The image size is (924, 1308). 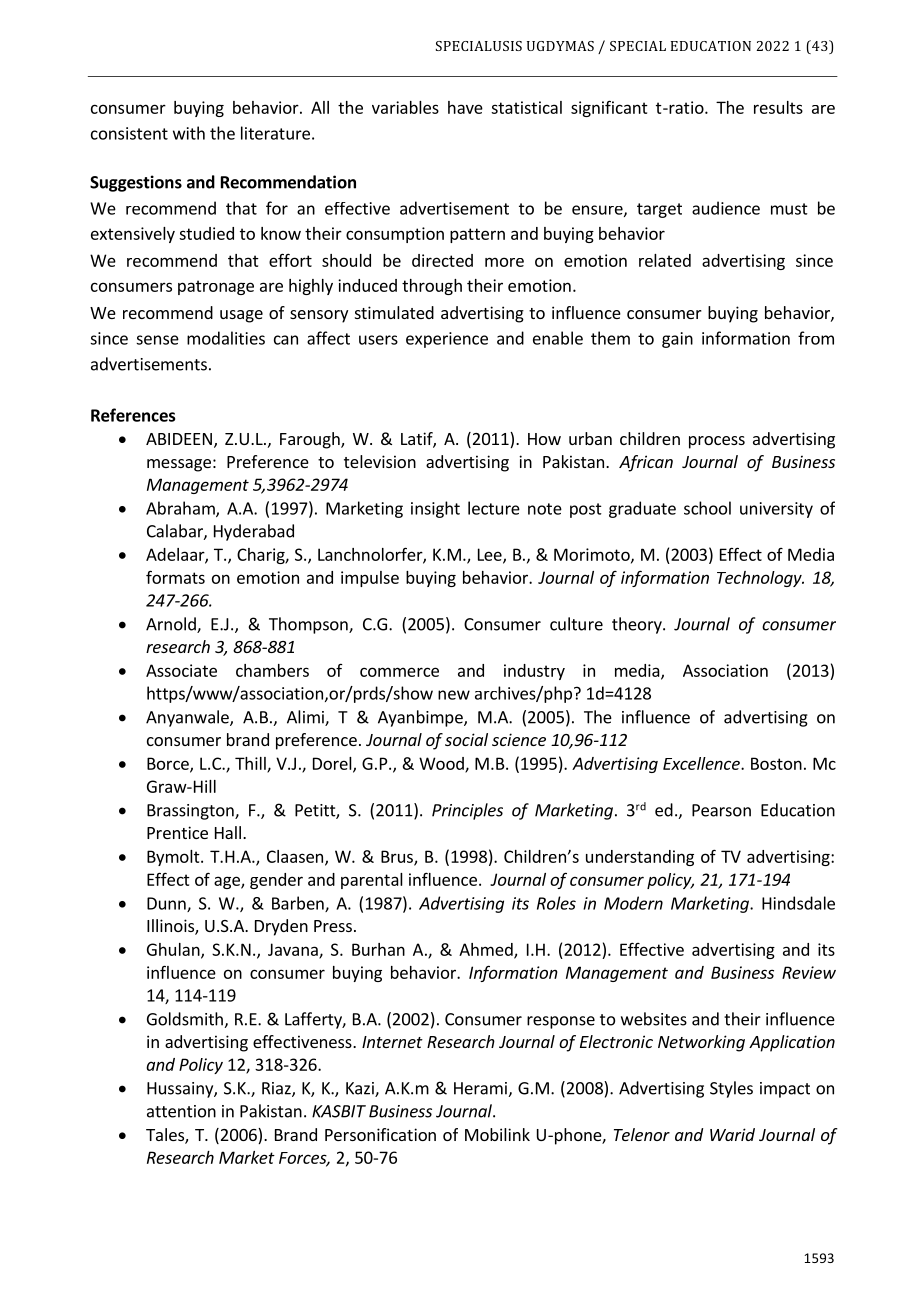 What do you see at coordinates (721, 810) in the page?
I see `Pearson` at bounding box center [721, 810].
